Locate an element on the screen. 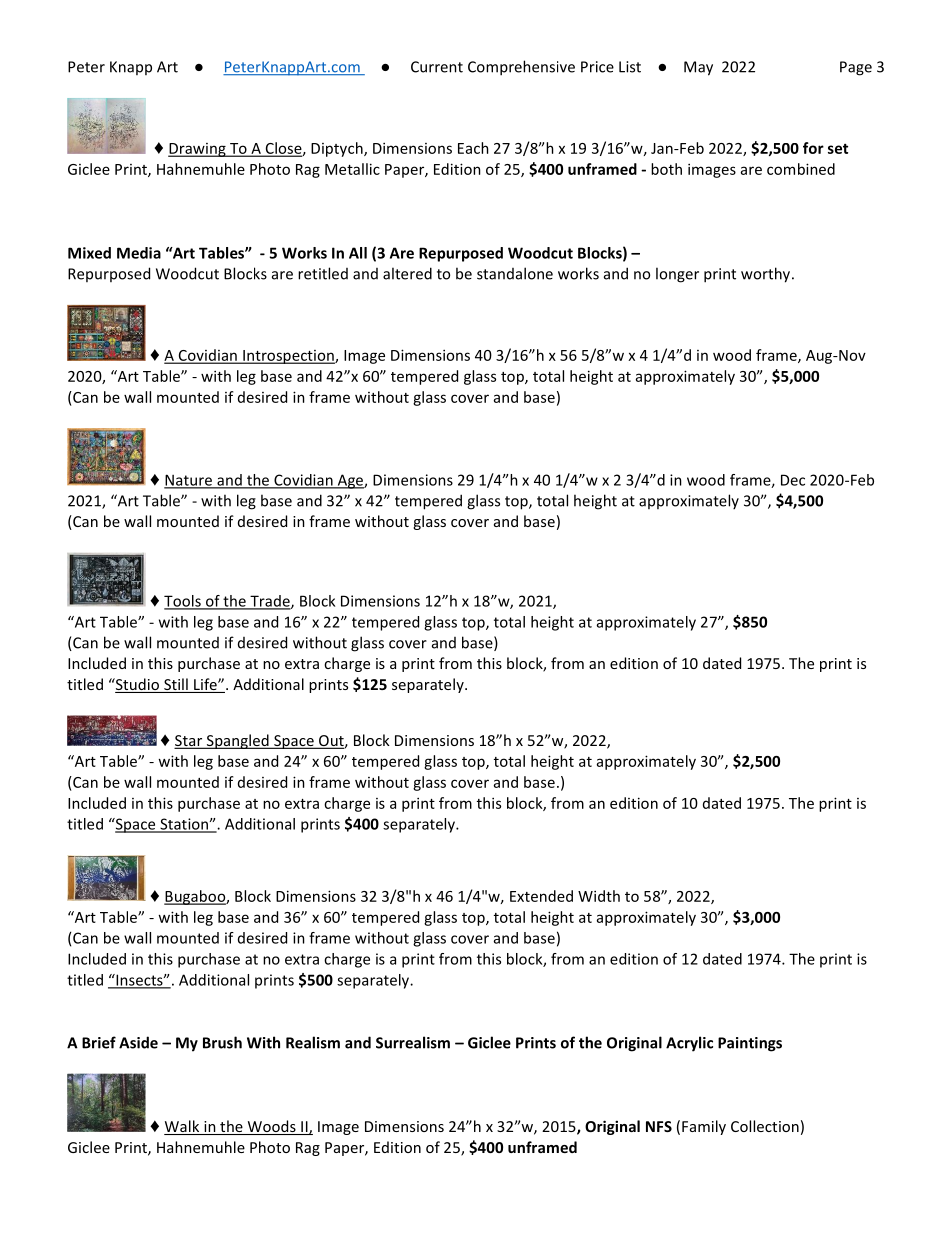  Current is located at coordinates (437, 67).
